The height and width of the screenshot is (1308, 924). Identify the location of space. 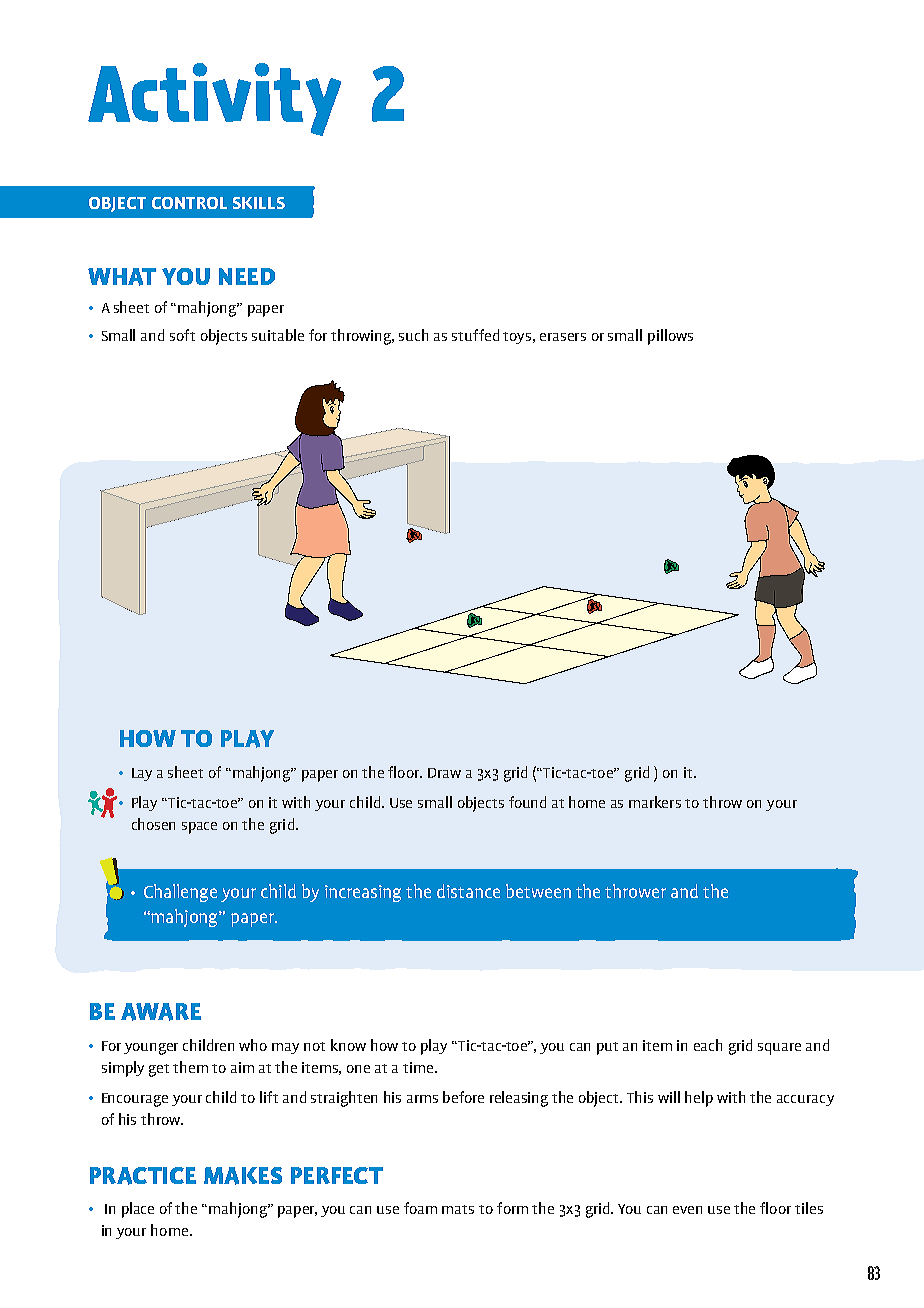
(199, 828).
